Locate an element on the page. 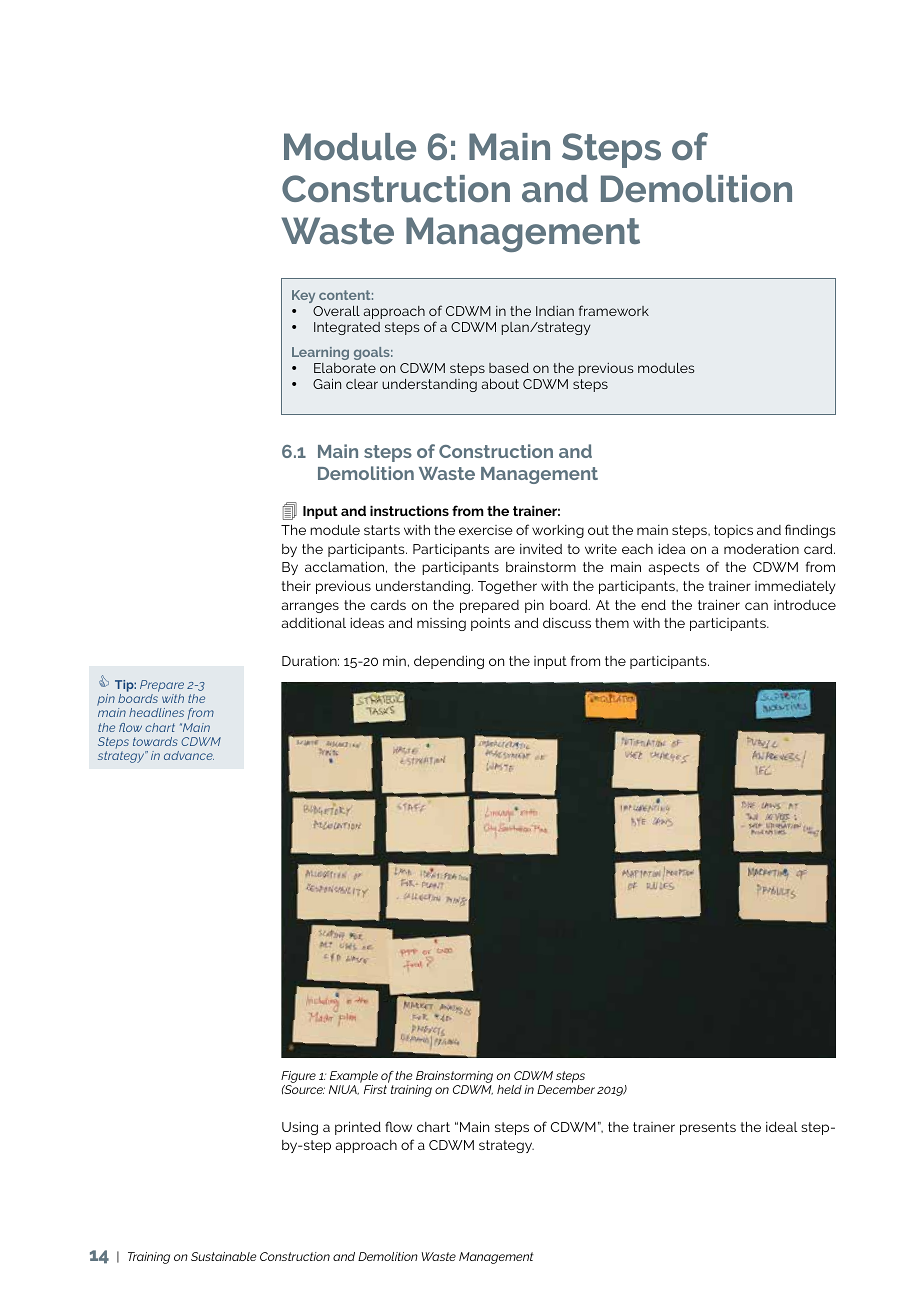  Sustainable is located at coordinates (223, 1256).
